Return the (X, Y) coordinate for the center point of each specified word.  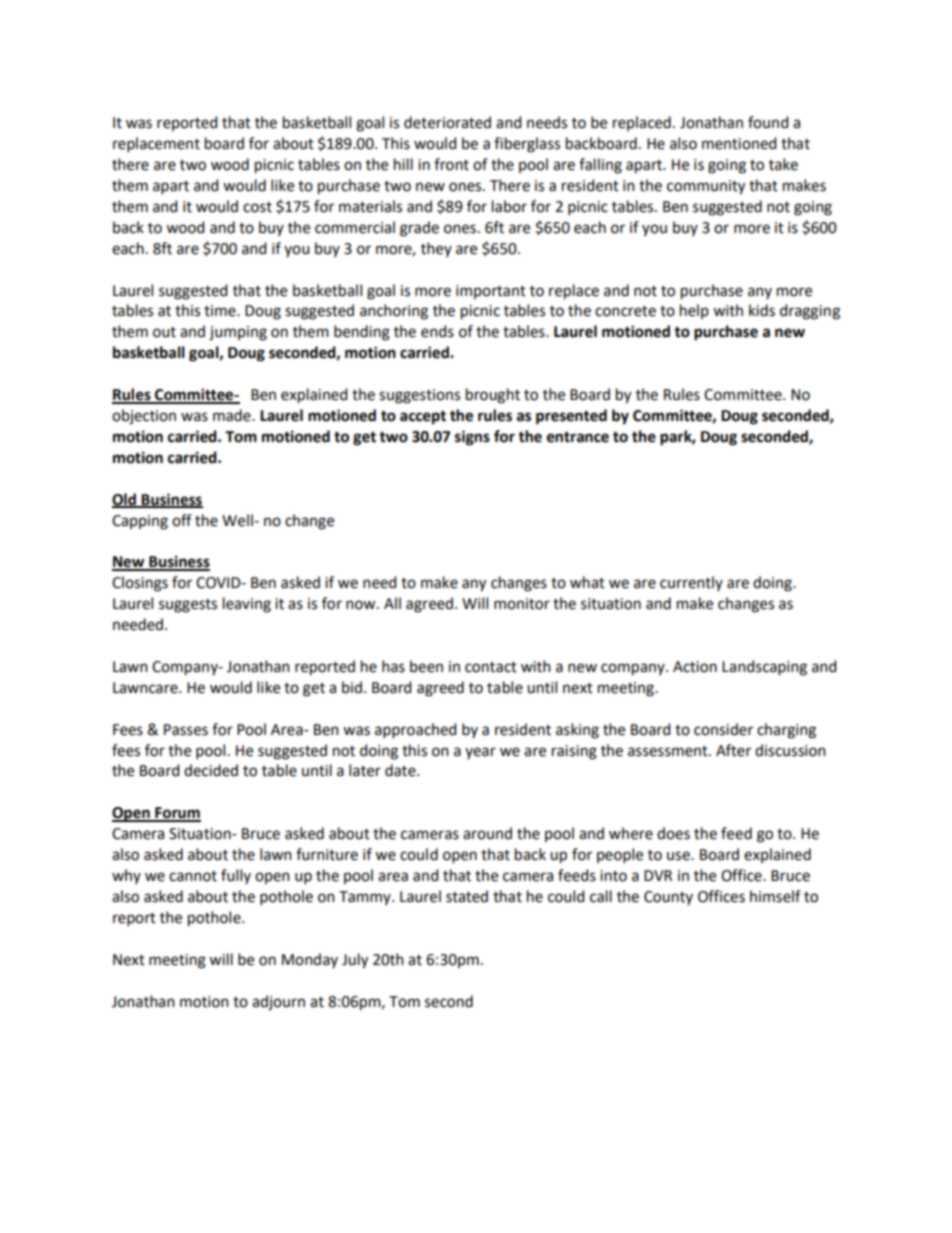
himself (775, 896)
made (233, 415)
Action (695, 667)
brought (493, 396)
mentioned (739, 143)
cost (257, 207)
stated (467, 896)
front (451, 164)
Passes (186, 730)
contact (491, 667)
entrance (578, 437)
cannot (193, 876)
